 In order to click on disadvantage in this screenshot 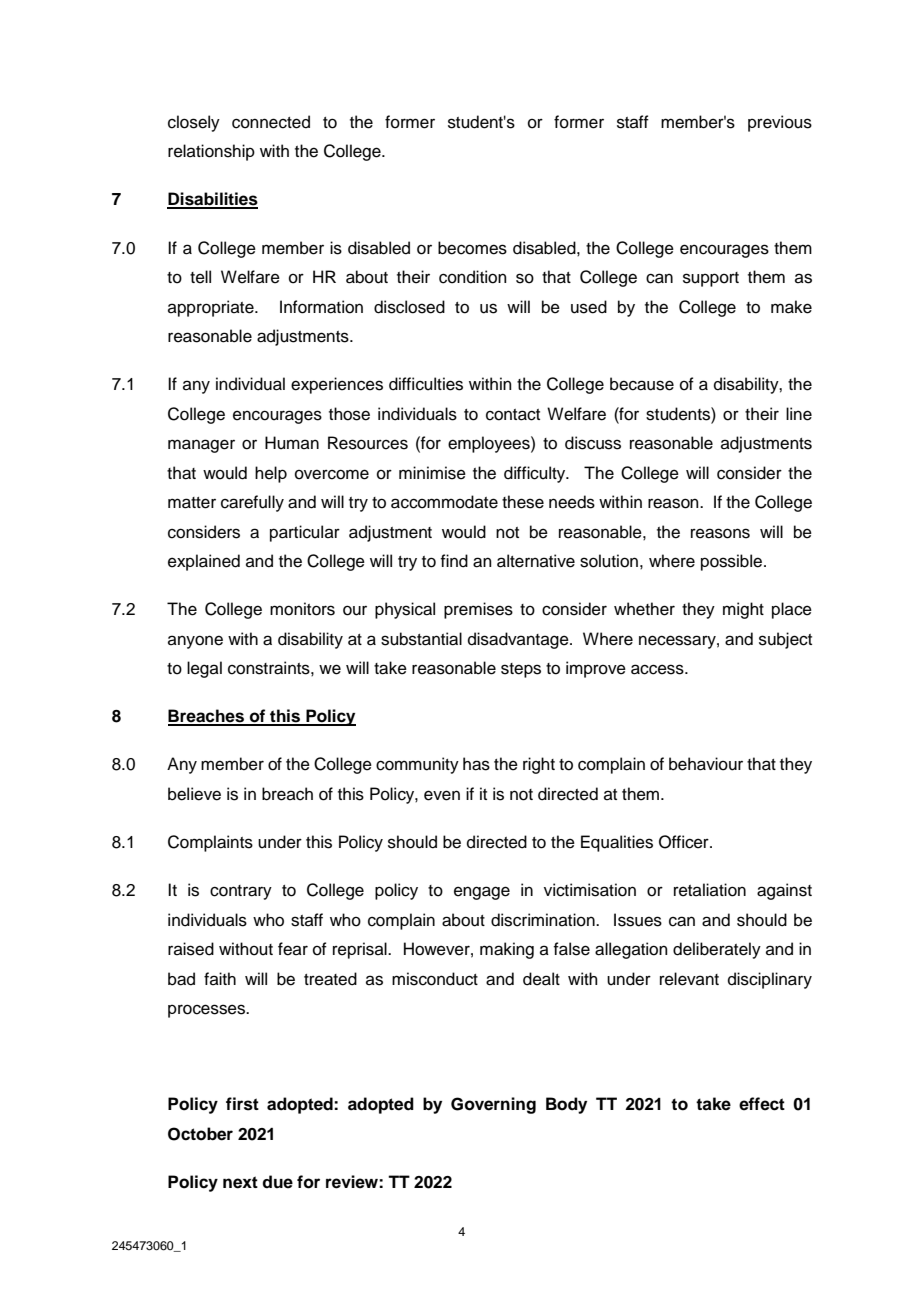, I will do `click(519, 640)`.
